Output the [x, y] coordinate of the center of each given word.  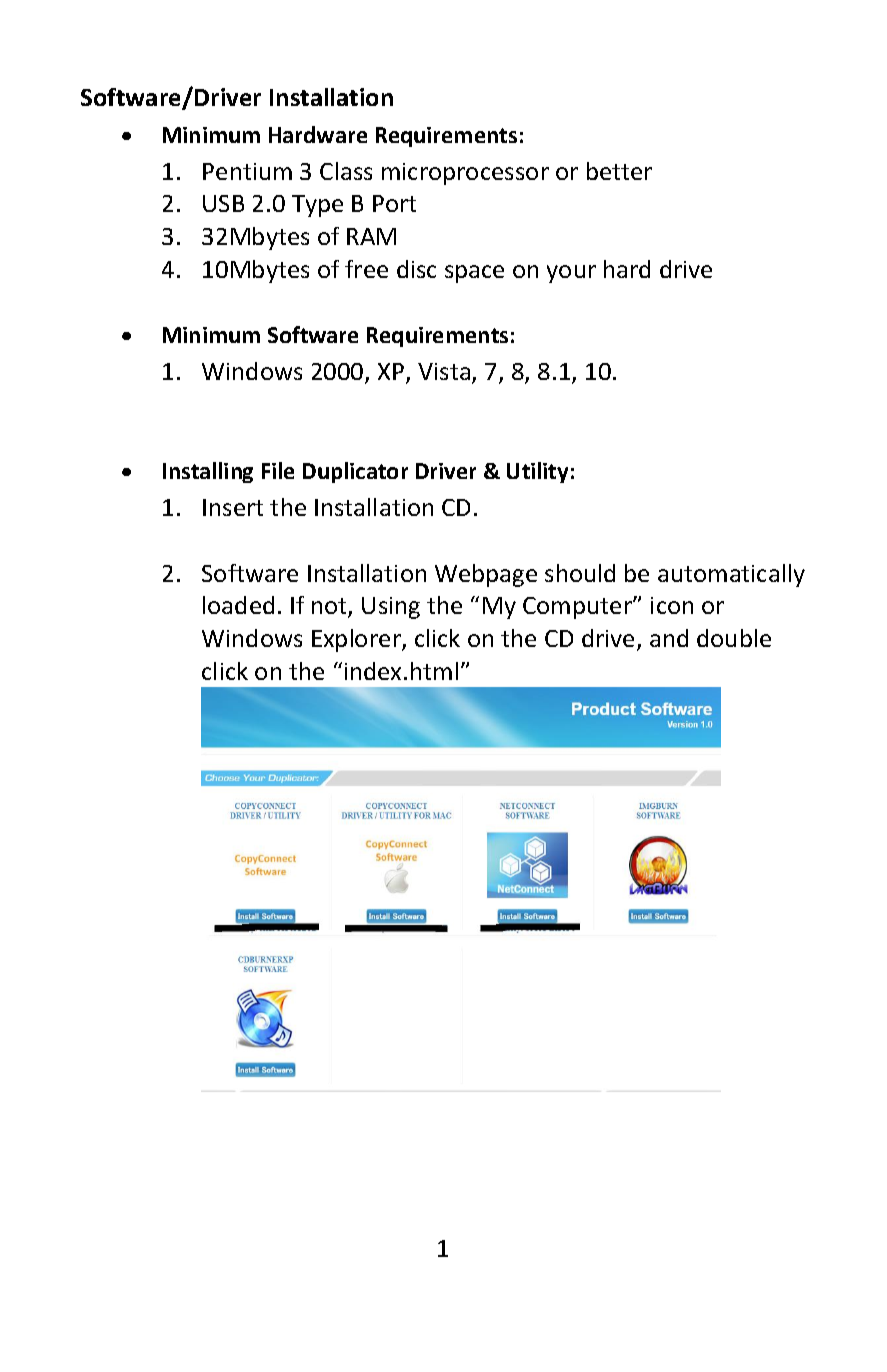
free [366, 269]
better [619, 171]
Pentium [247, 171]
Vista [445, 373]
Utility [537, 472]
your [571, 274]
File [278, 470]
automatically [731, 575]
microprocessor [465, 174]
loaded [238, 605]
